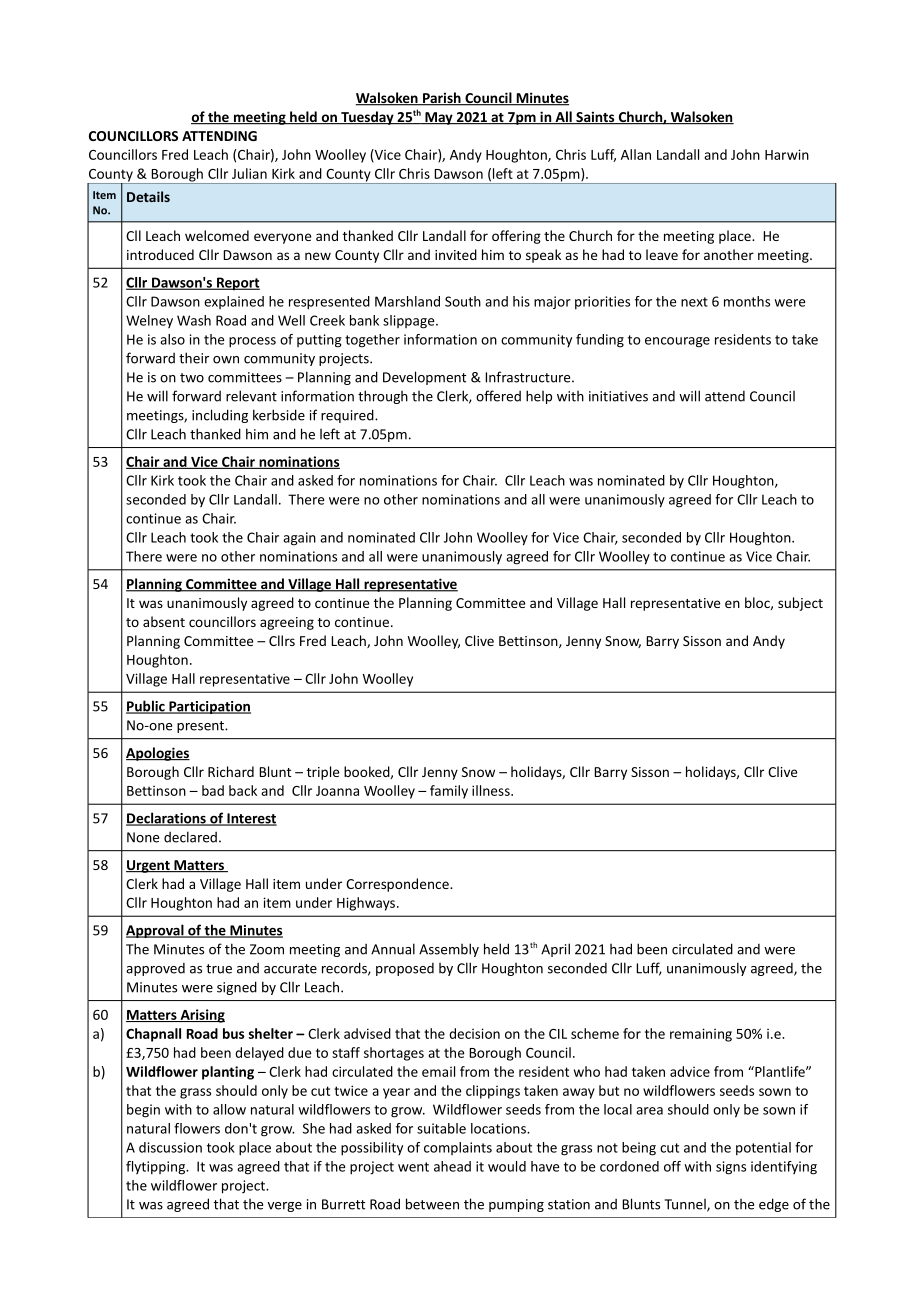  Describe the element at coordinates (498, 396) in the image. I see `offered` at that location.
